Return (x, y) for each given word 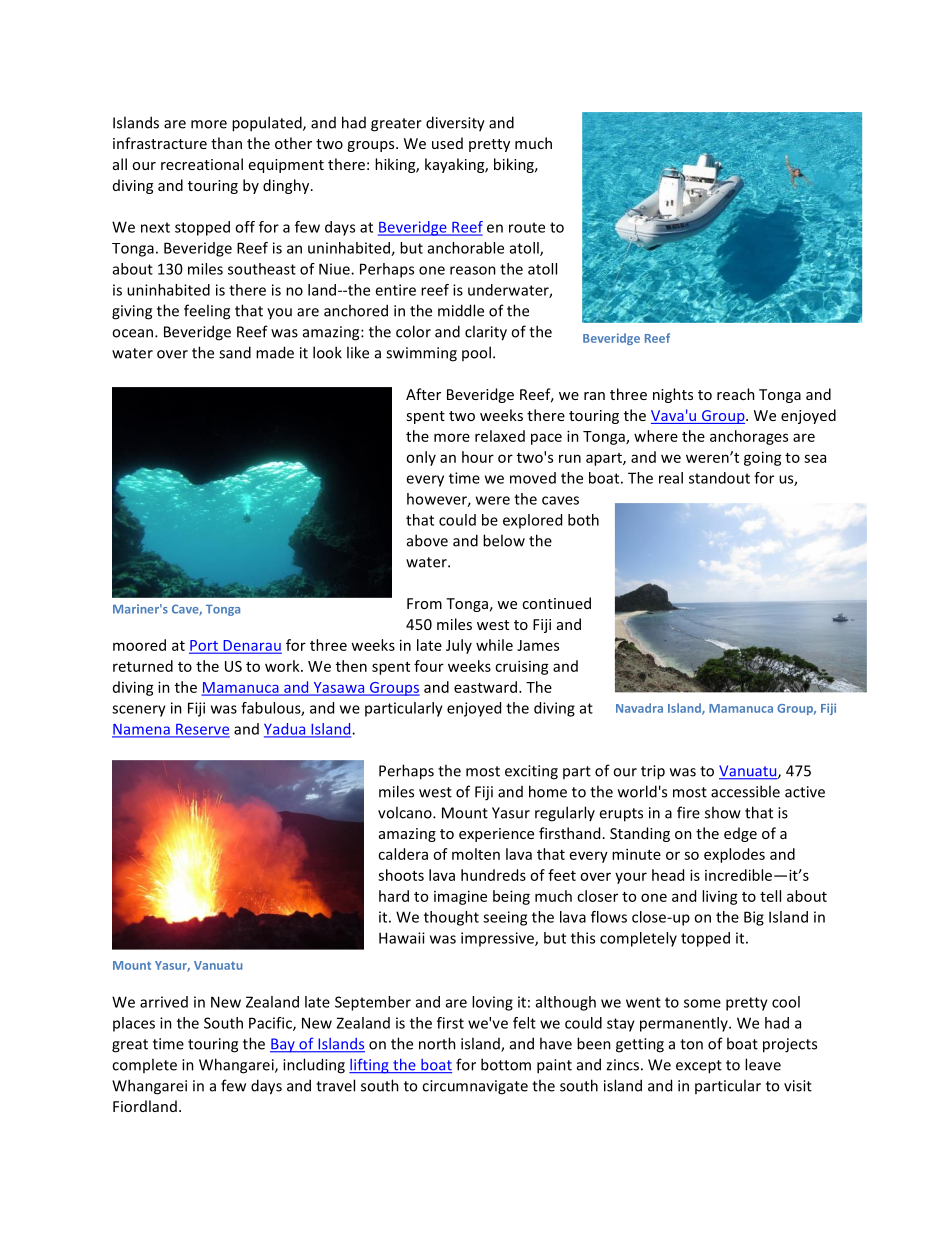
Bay (283, 1045)
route (527, 227)
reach (736, 394)
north (437, 1043)
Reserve (202, 730)
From (424, 603)
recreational (202, 164)
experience (496, 835)
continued (556, 603)
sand (235, 352)
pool (476, 353)
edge (740, 834)
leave (763, 1064)
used (447, 143)
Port (205, 646)
